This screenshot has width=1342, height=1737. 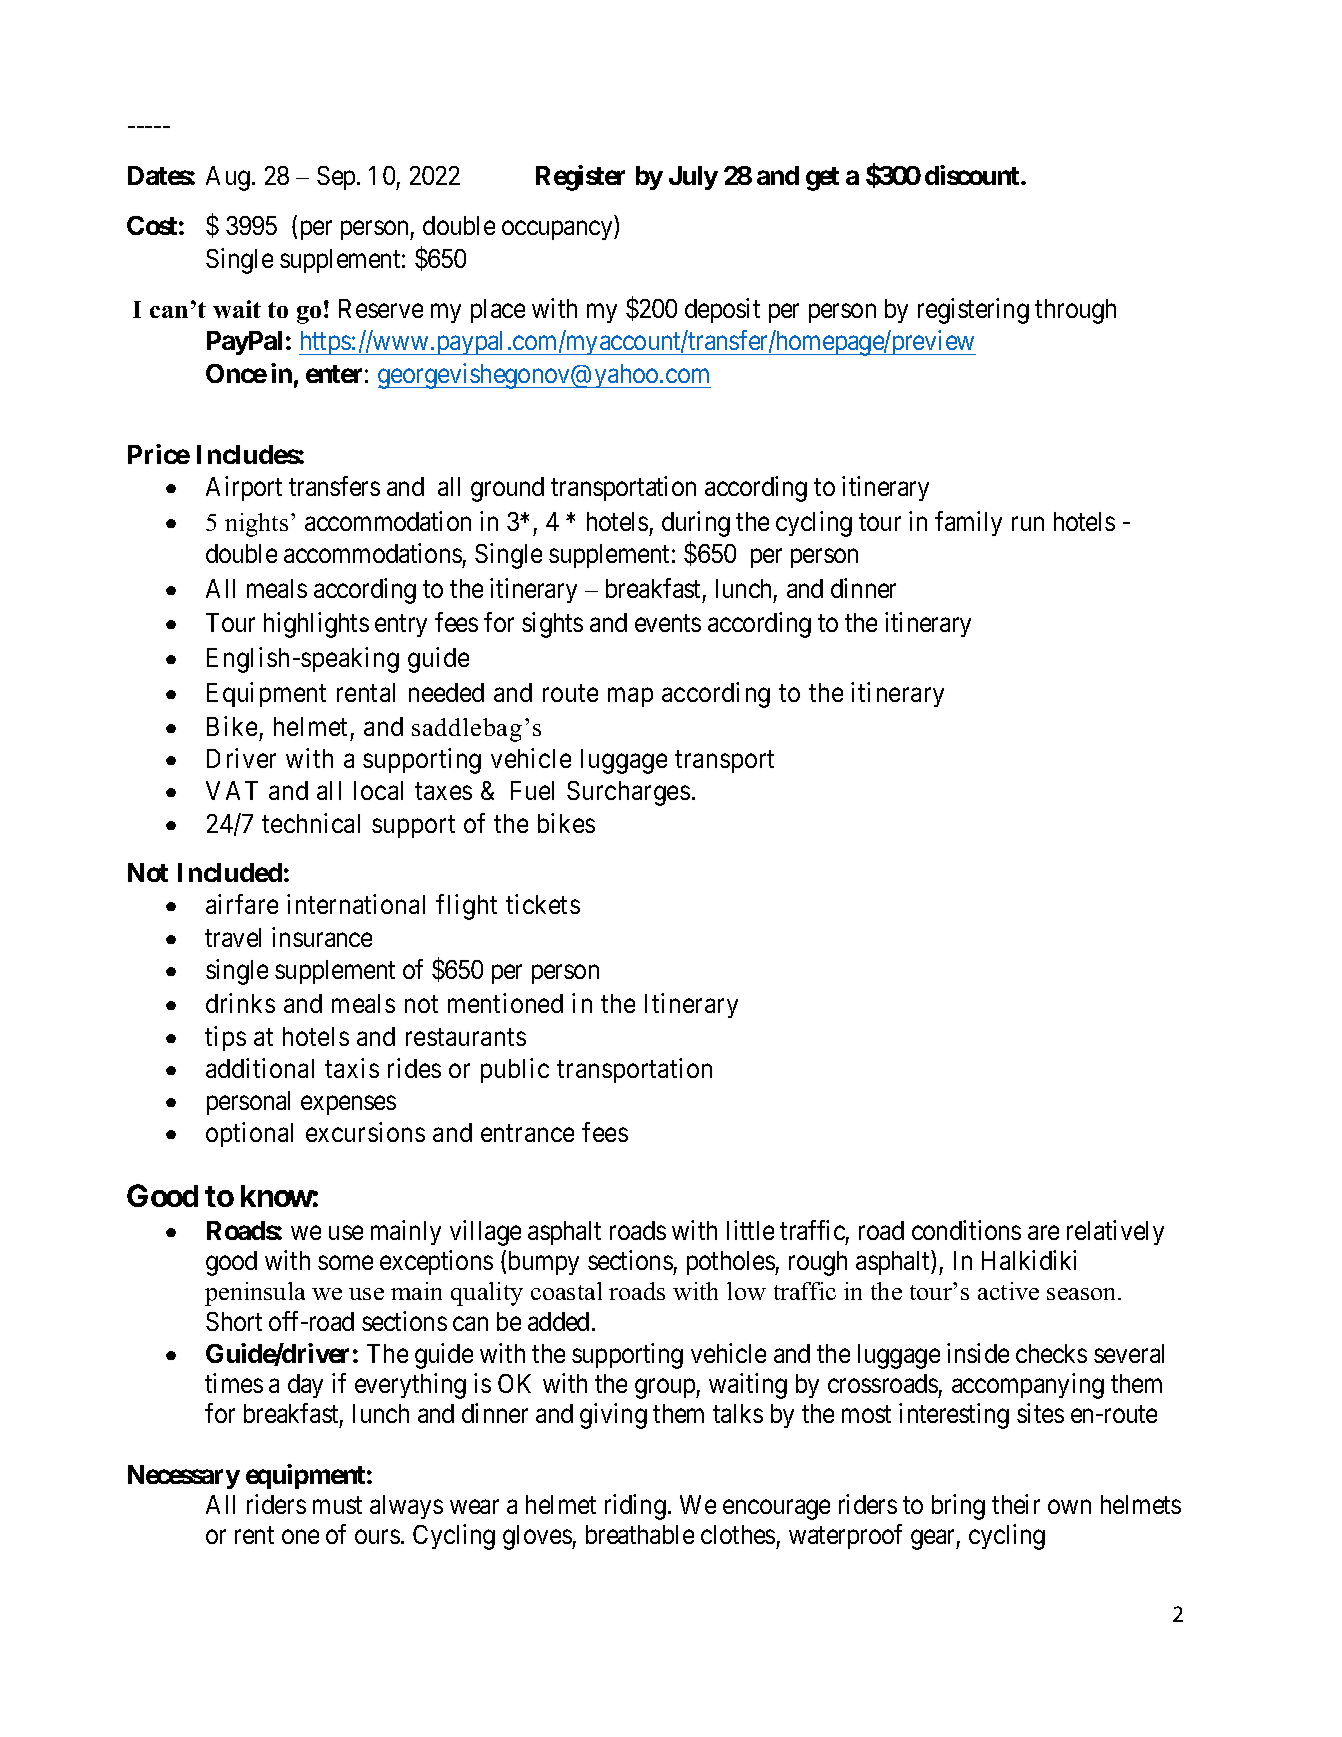 What do you see at coordinates (693, 178) in the screenshot?
I see `July` at bounding box center [693, 178].
